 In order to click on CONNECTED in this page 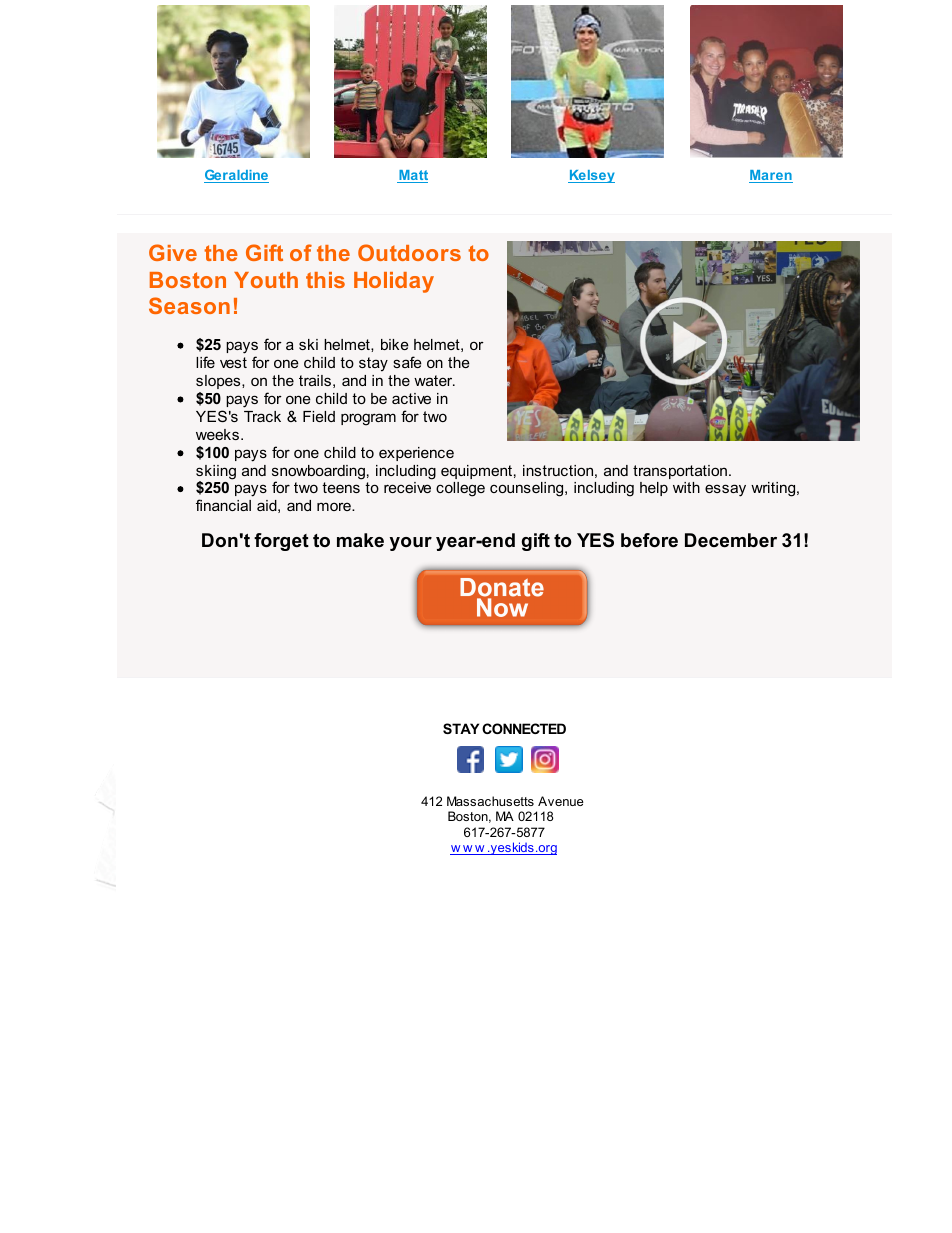, I will do `click(524, 728)`.
